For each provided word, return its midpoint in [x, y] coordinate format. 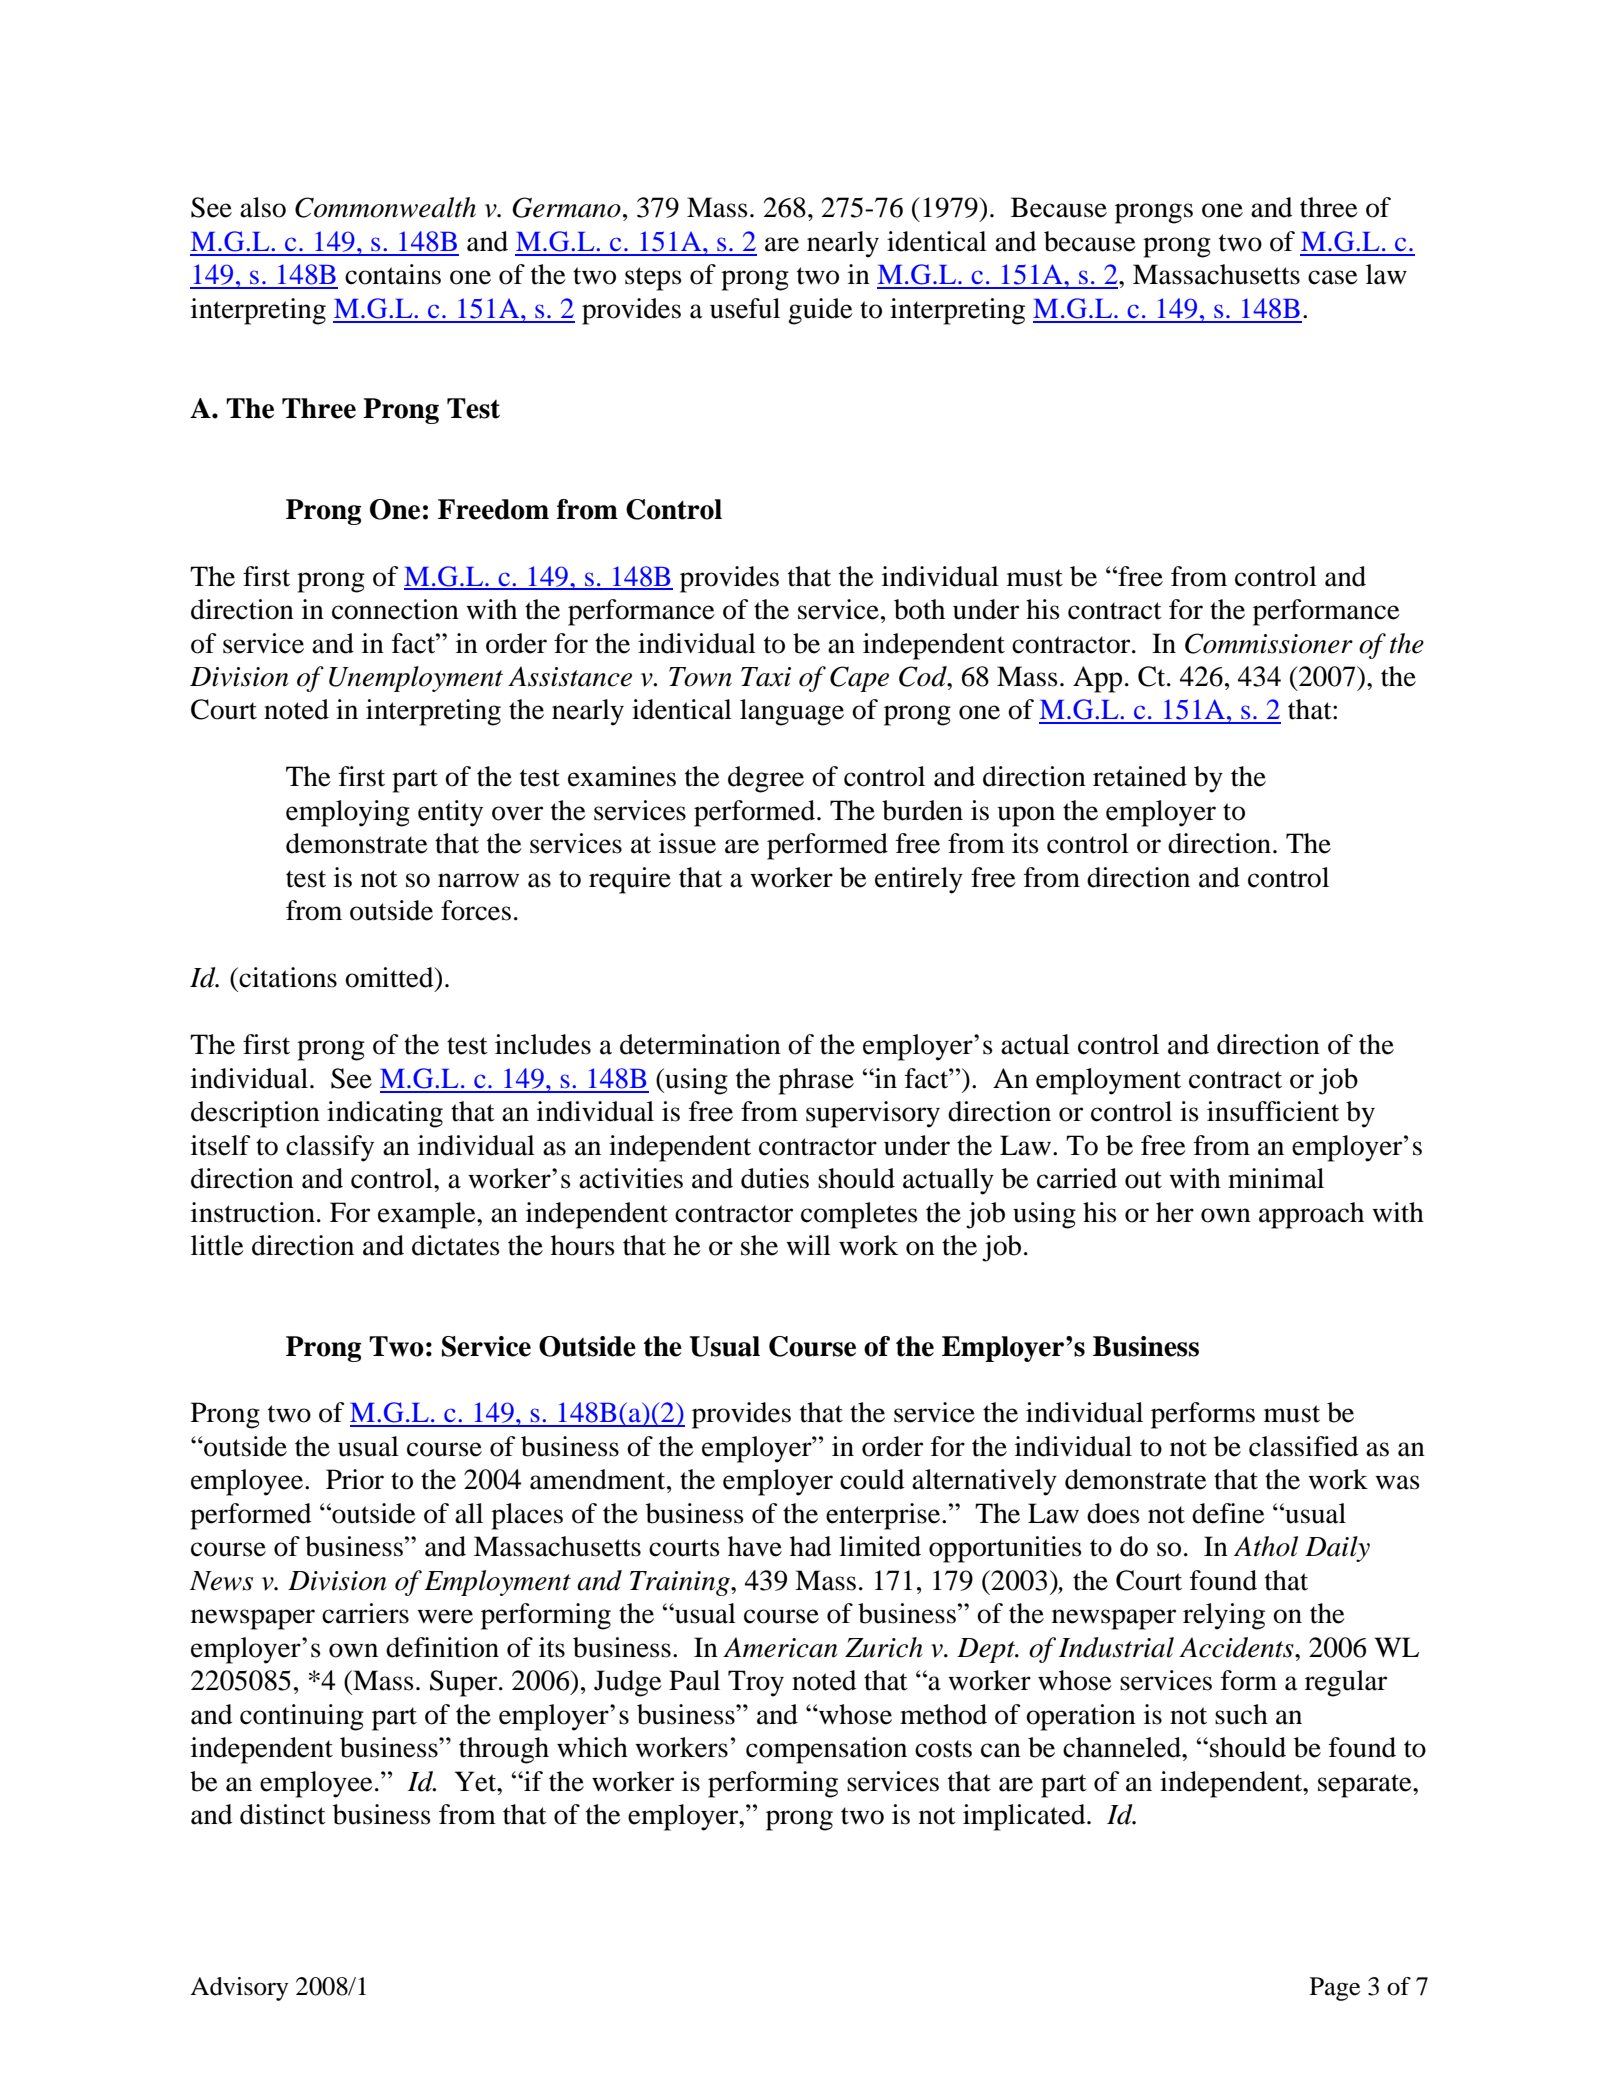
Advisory [239, 1989]
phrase [816, 1081]
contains [393, 274]
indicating [385, 1114]
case [1333, 277]
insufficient [1273, 1111]
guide [820, 311]
